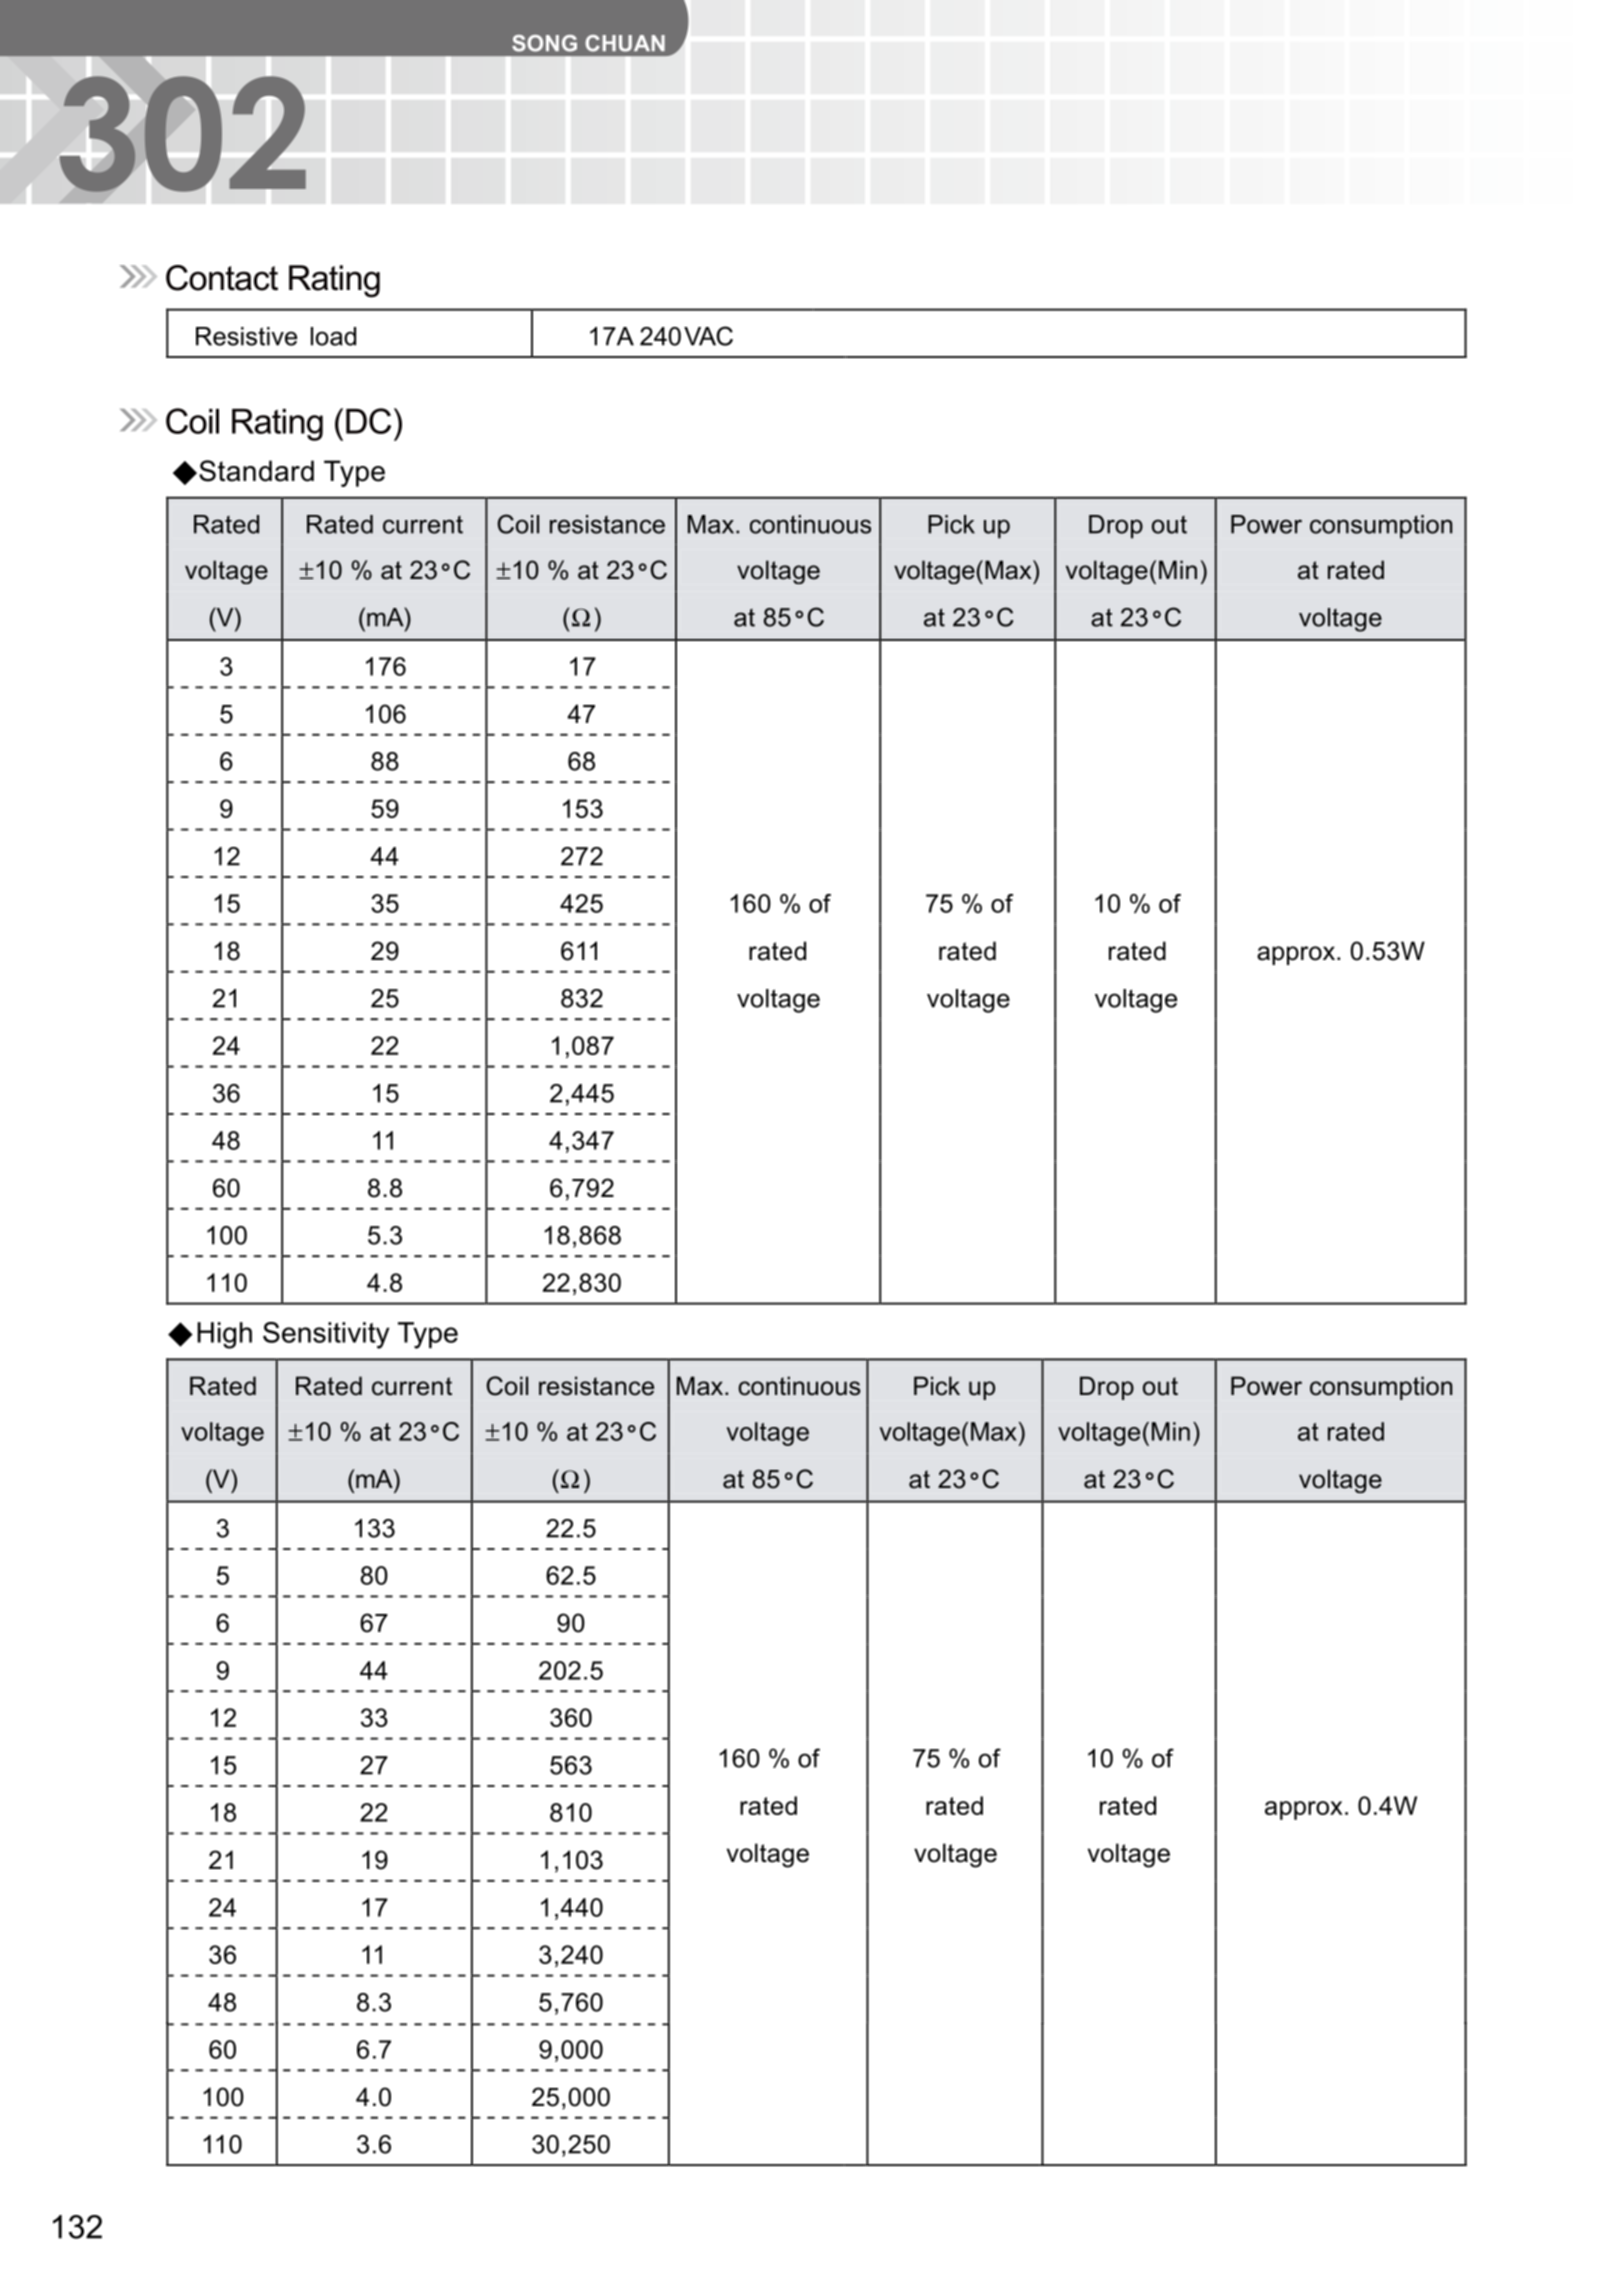  I want to click on load, so click(333, 336).
